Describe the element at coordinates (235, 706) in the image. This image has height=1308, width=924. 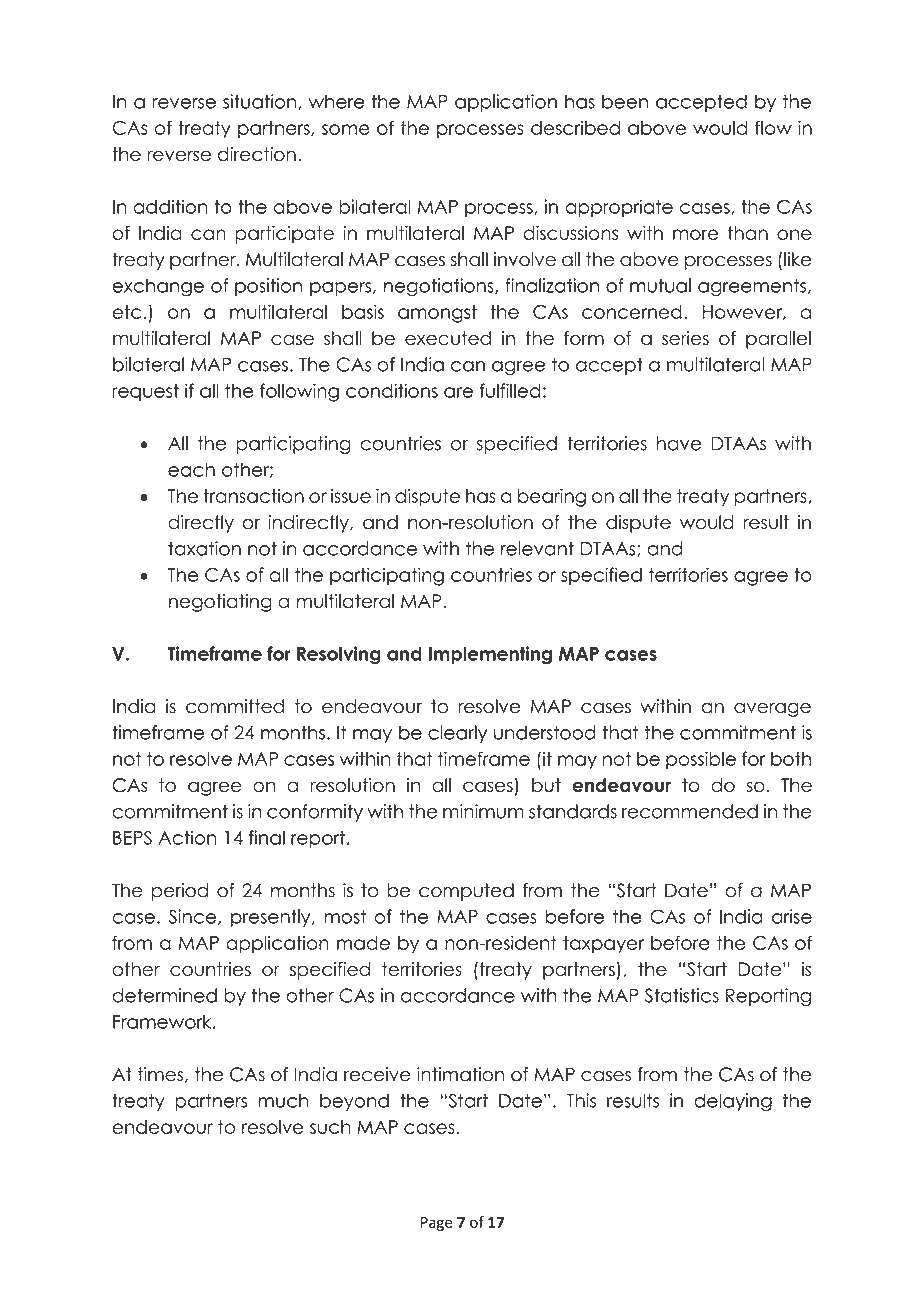
I see `committed` at that location.
